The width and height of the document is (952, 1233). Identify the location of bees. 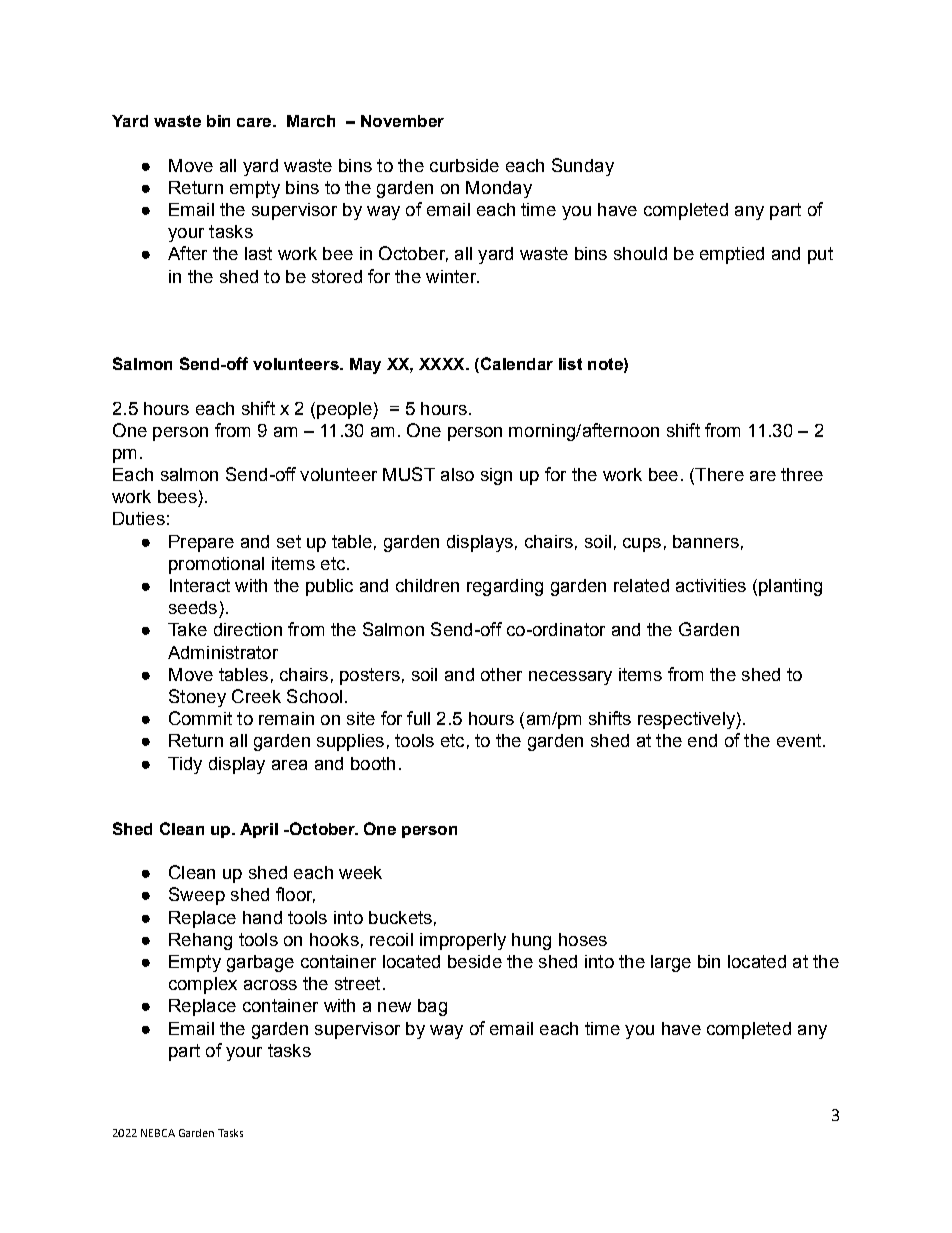
(177, 496).
